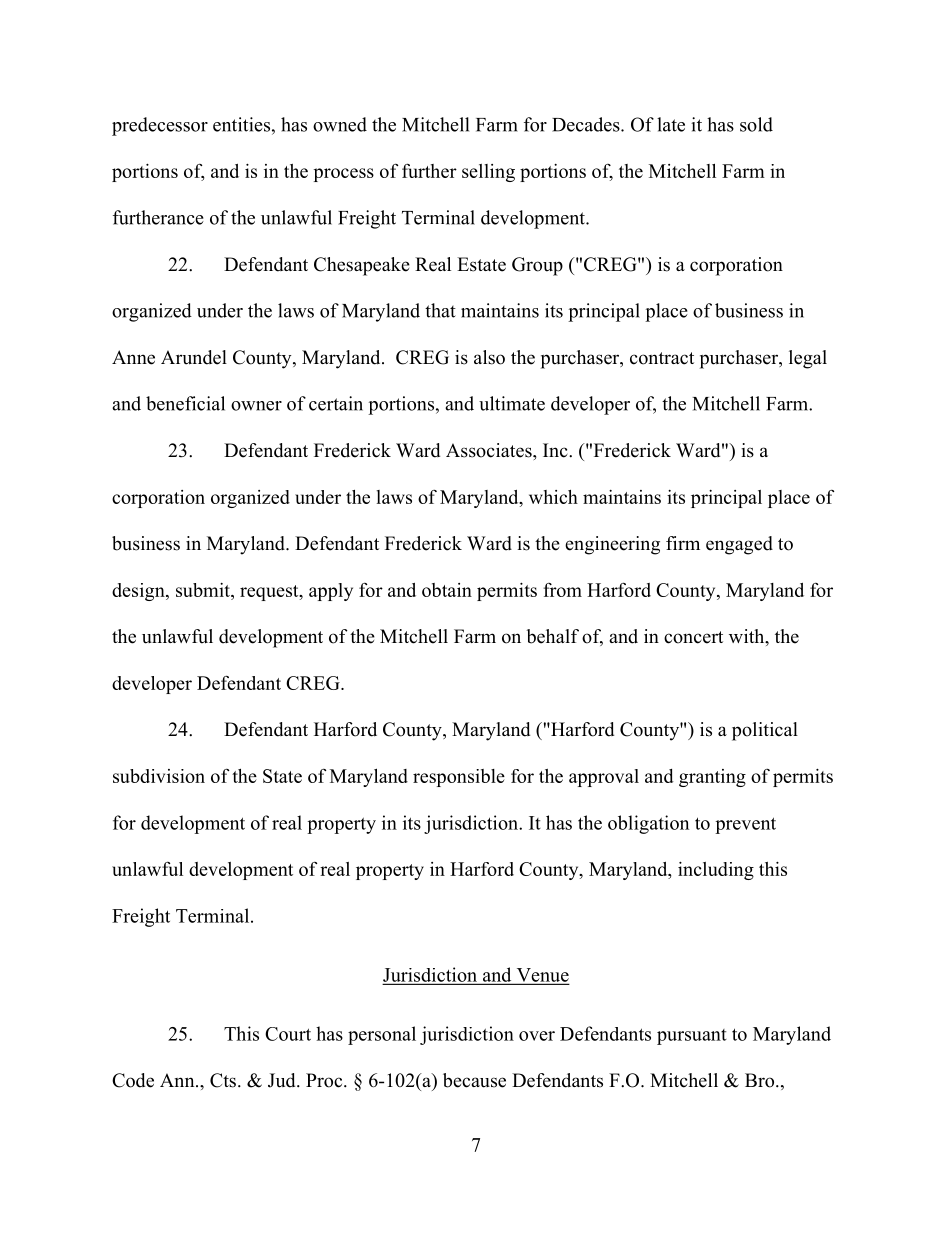  What do you see at coordinates (447, 590) in the document?
I see `obtain` at bounding box center [447, 590].
